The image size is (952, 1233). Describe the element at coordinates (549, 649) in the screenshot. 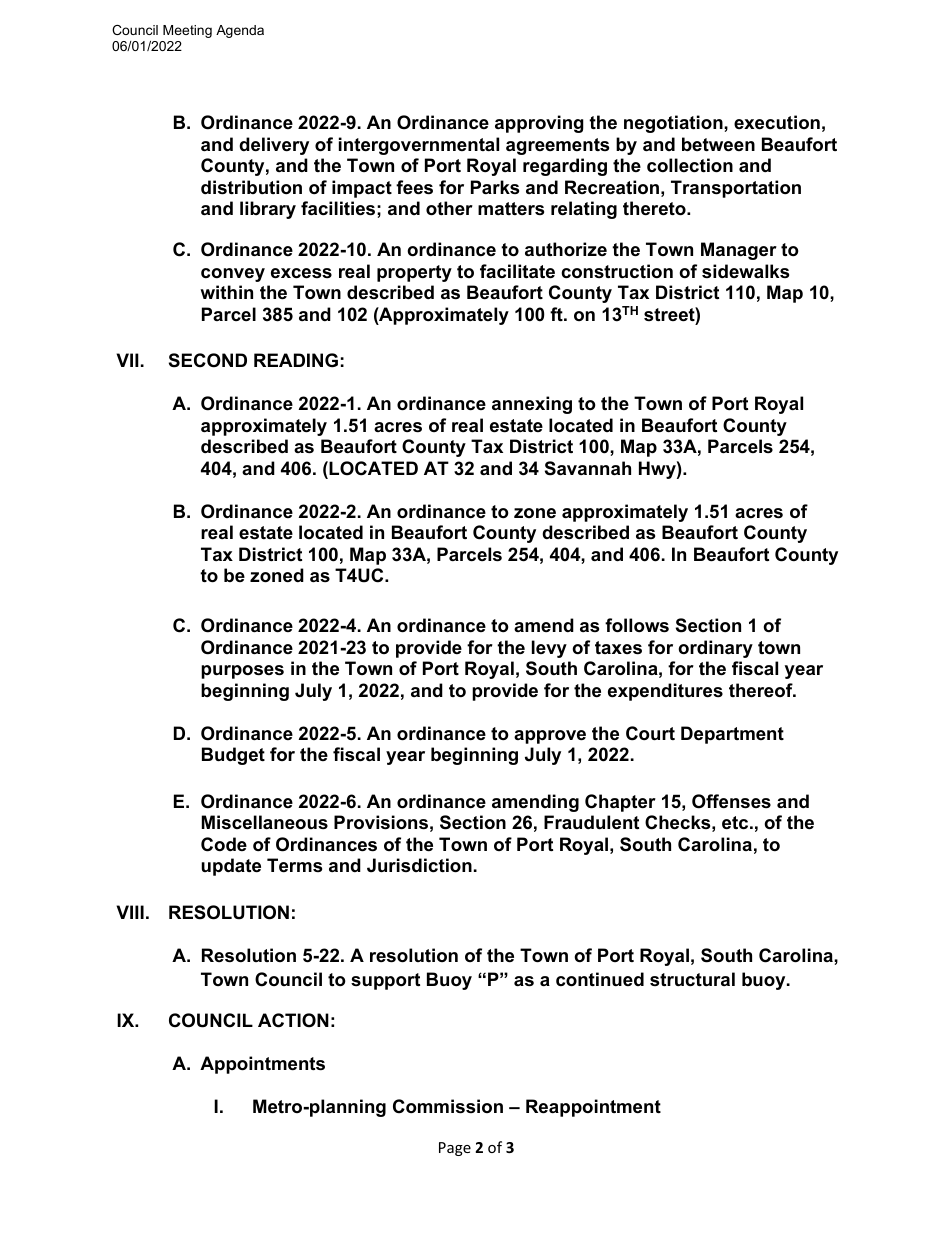

I see `levy` at that location.
